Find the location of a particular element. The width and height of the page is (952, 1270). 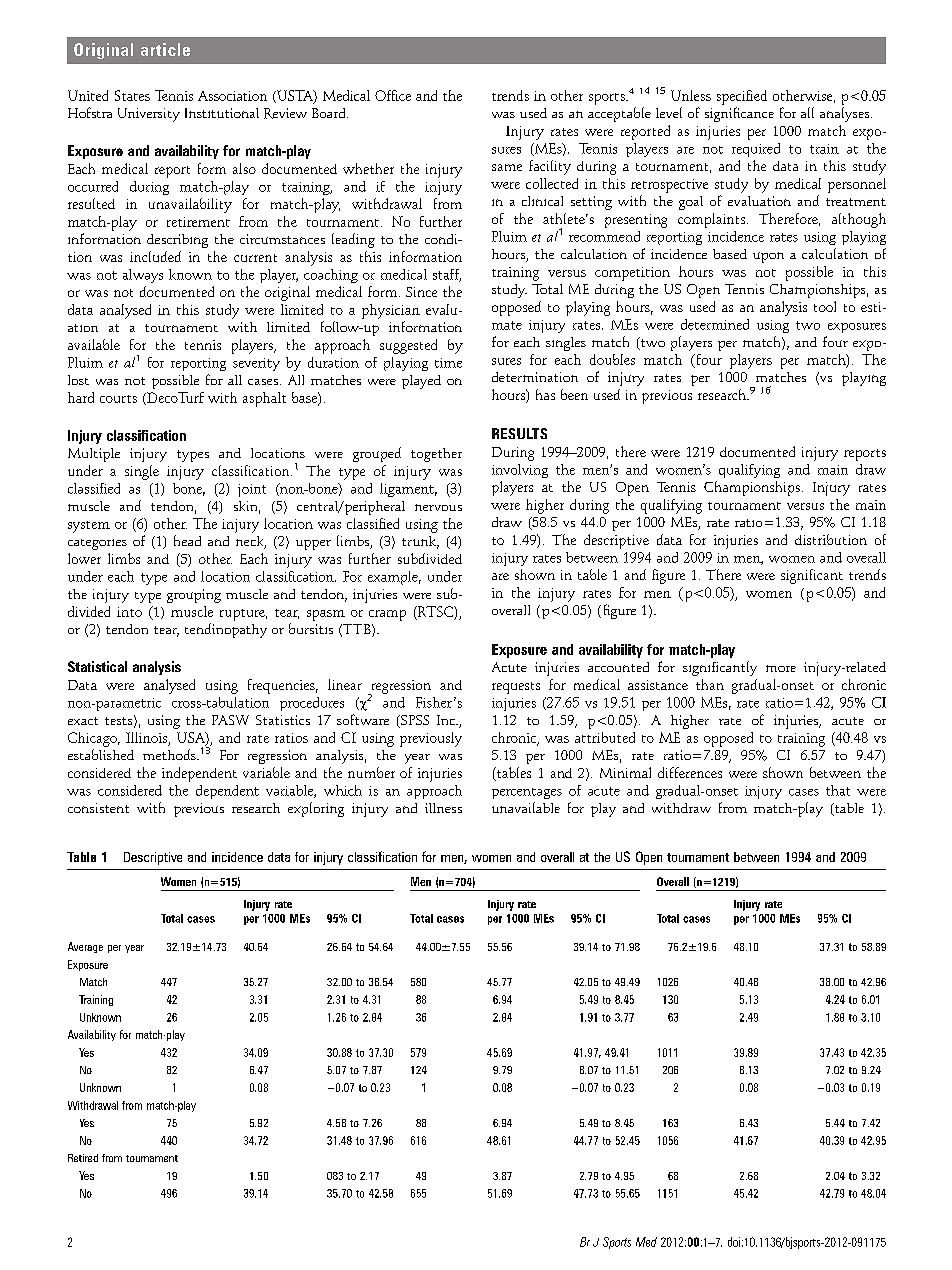

same is located at coordinates (507, 167).
